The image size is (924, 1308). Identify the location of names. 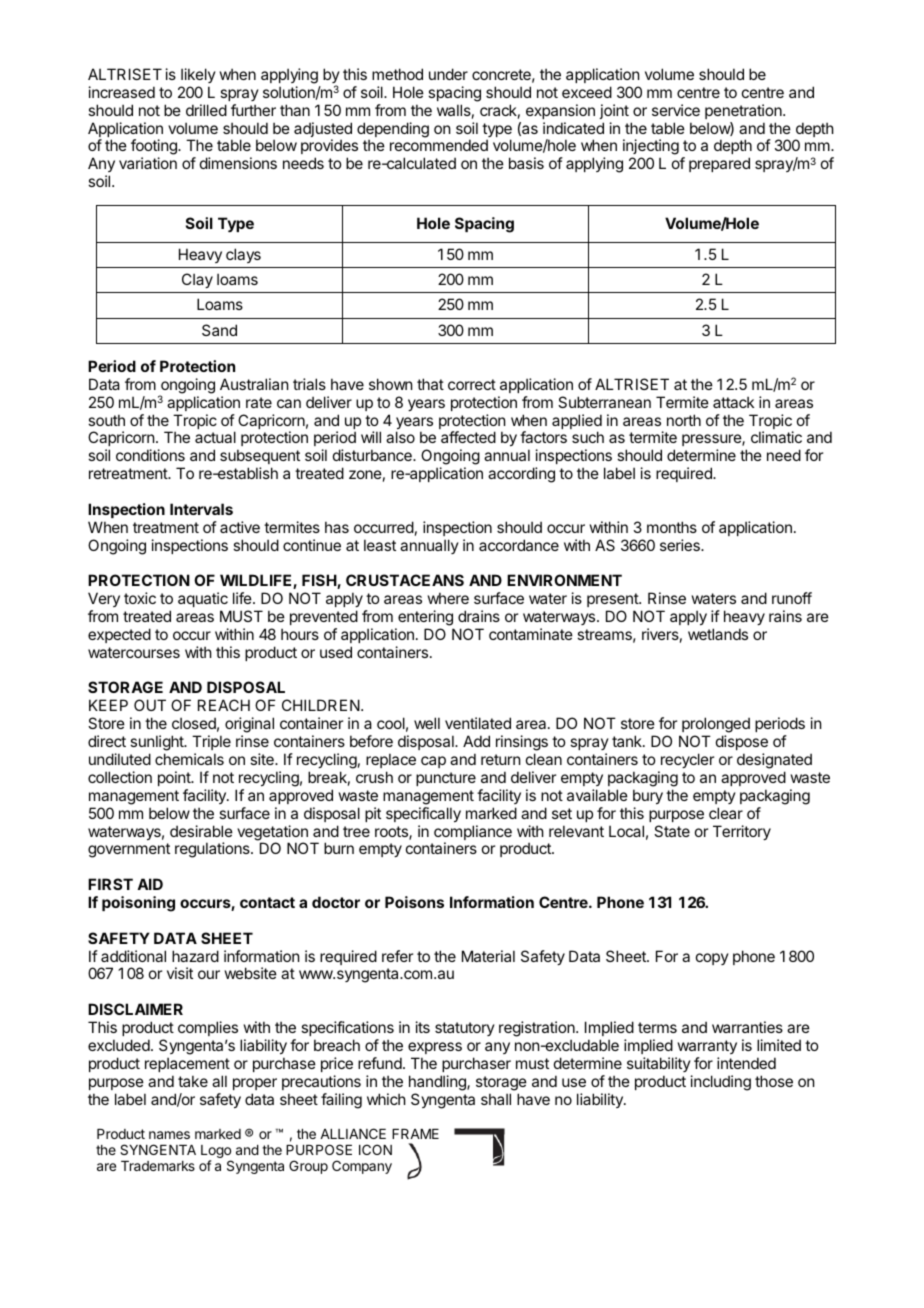
(169, 1135).
